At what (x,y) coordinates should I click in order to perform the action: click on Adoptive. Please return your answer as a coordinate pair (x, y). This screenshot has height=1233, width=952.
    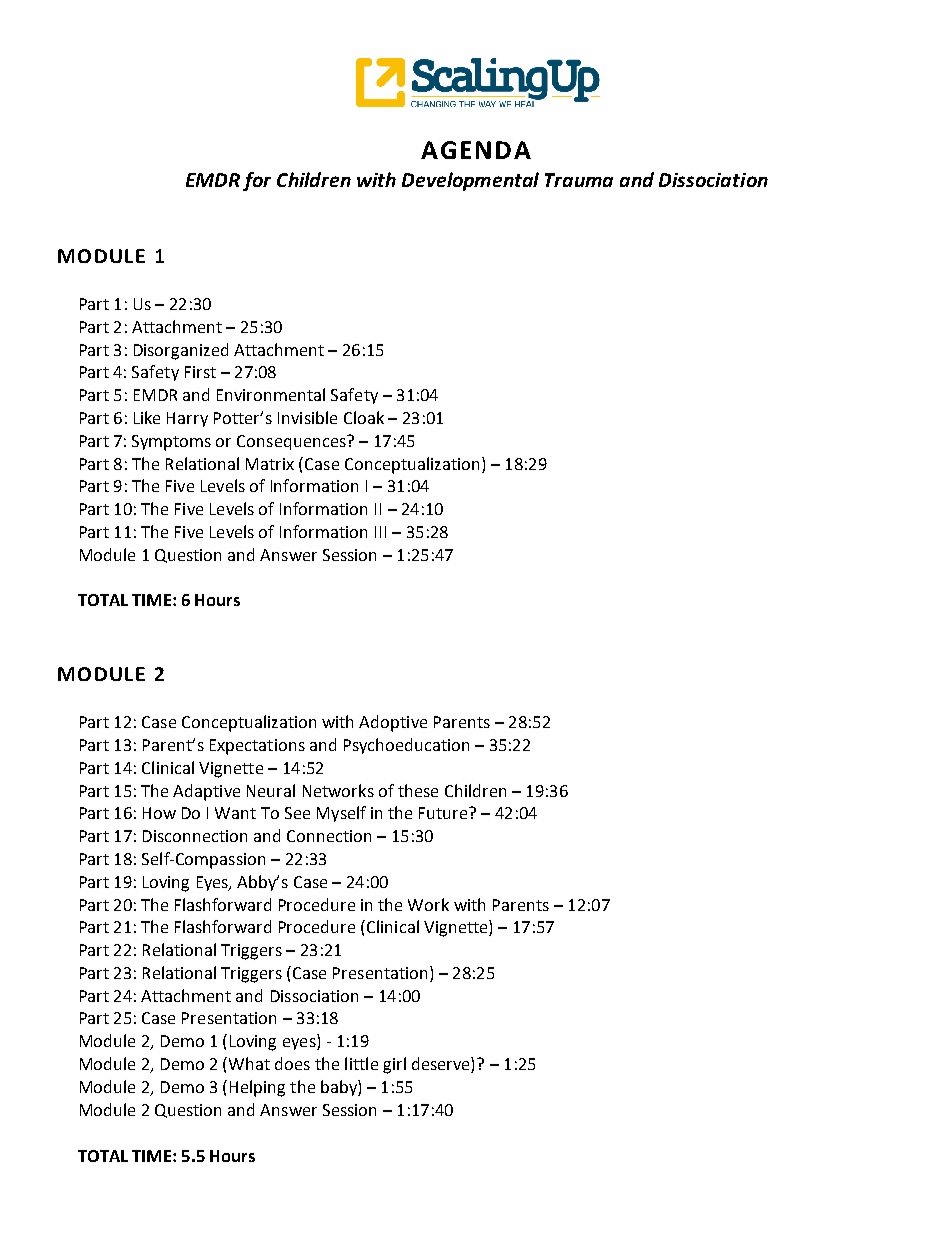
    Looking at the image, I should click on (393, 723).
